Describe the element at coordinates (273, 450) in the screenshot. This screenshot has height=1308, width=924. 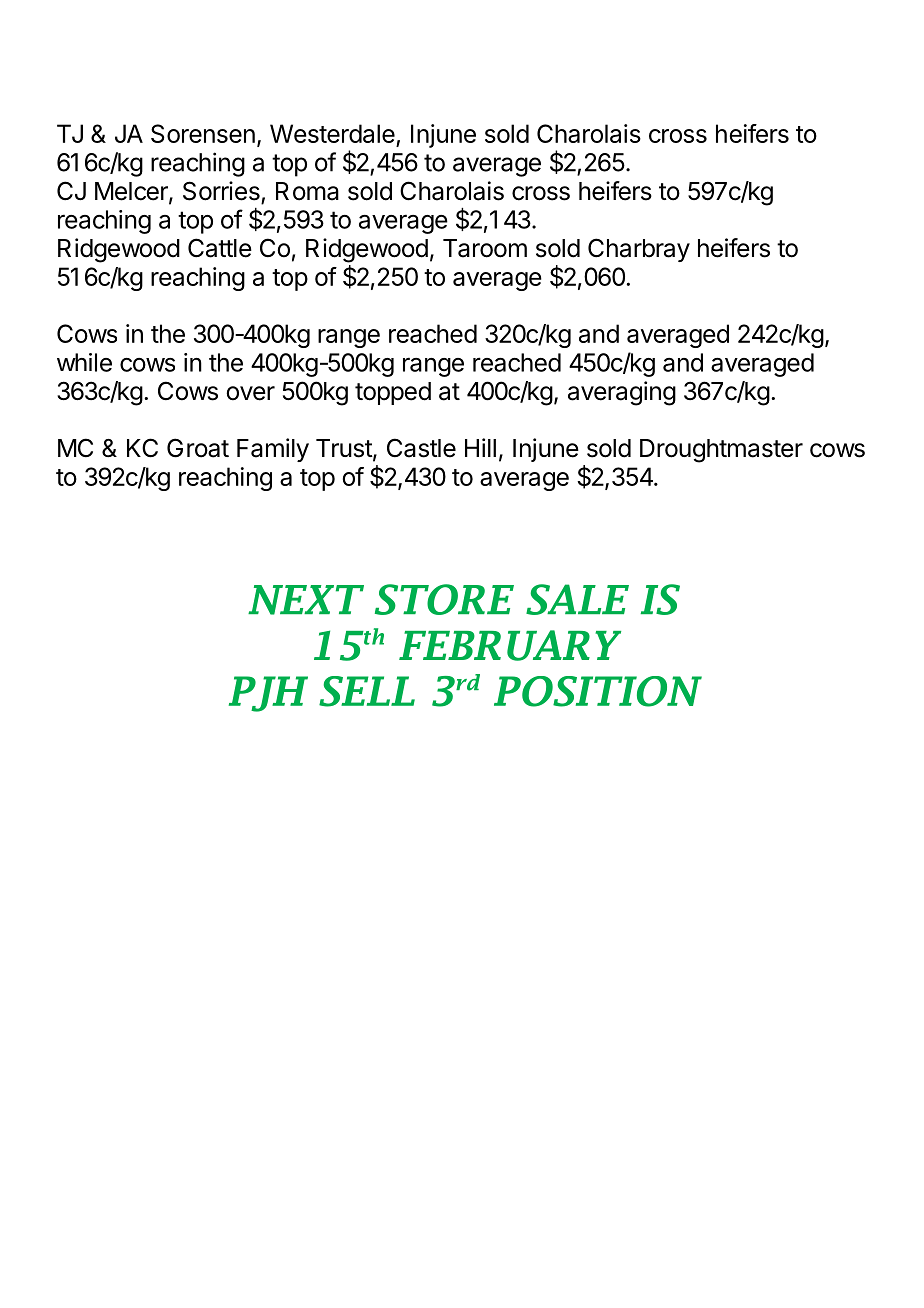
I see `Family` at that location.
